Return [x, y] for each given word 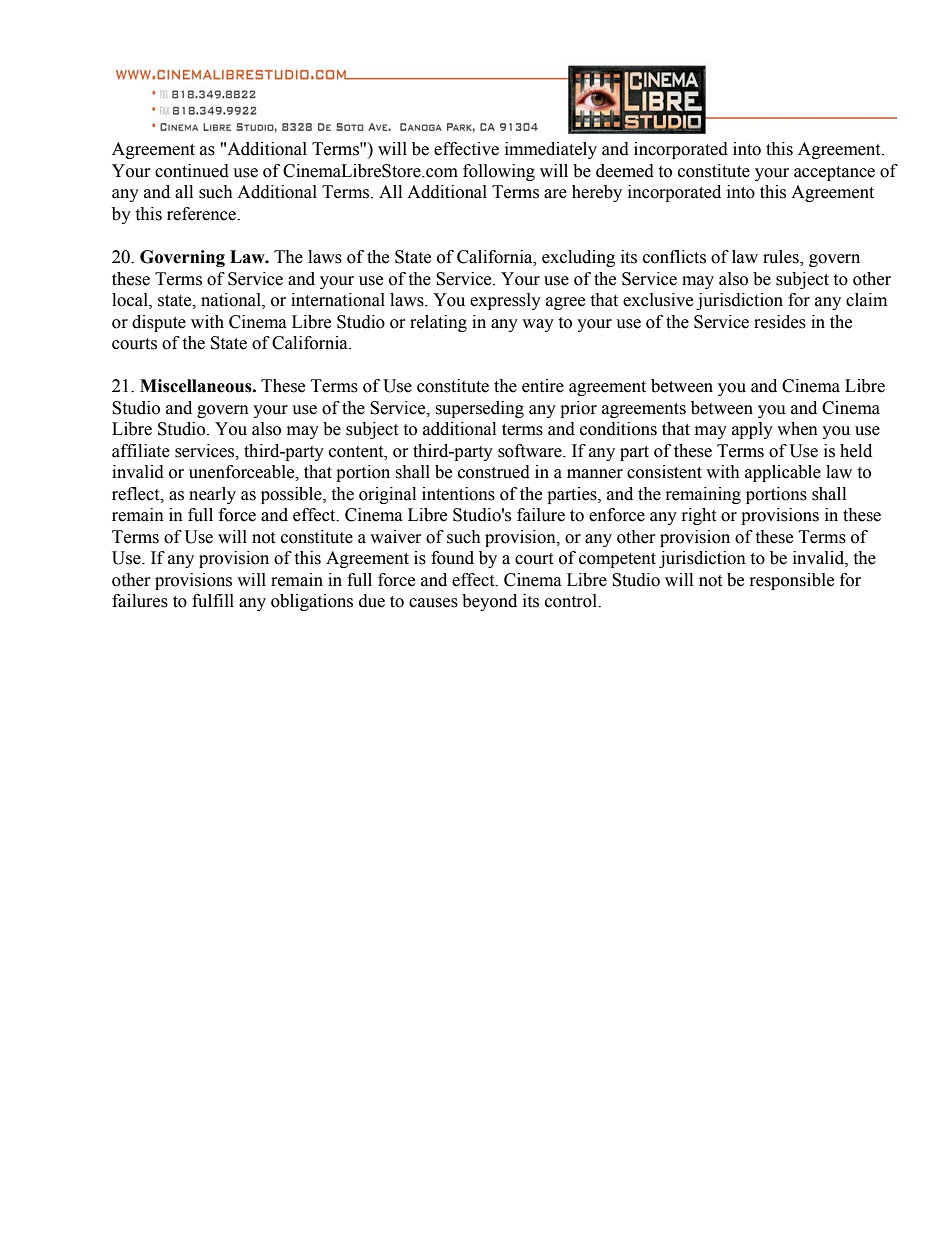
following [499, 172]
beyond [489, 602]
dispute [159, 323]
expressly [505, 301]
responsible [792, 581]
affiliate [141, 451]
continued [192, 171]
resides [780, 322]
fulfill [213, 601]
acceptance [834, 173]
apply [752, 430]
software [531, 451]
